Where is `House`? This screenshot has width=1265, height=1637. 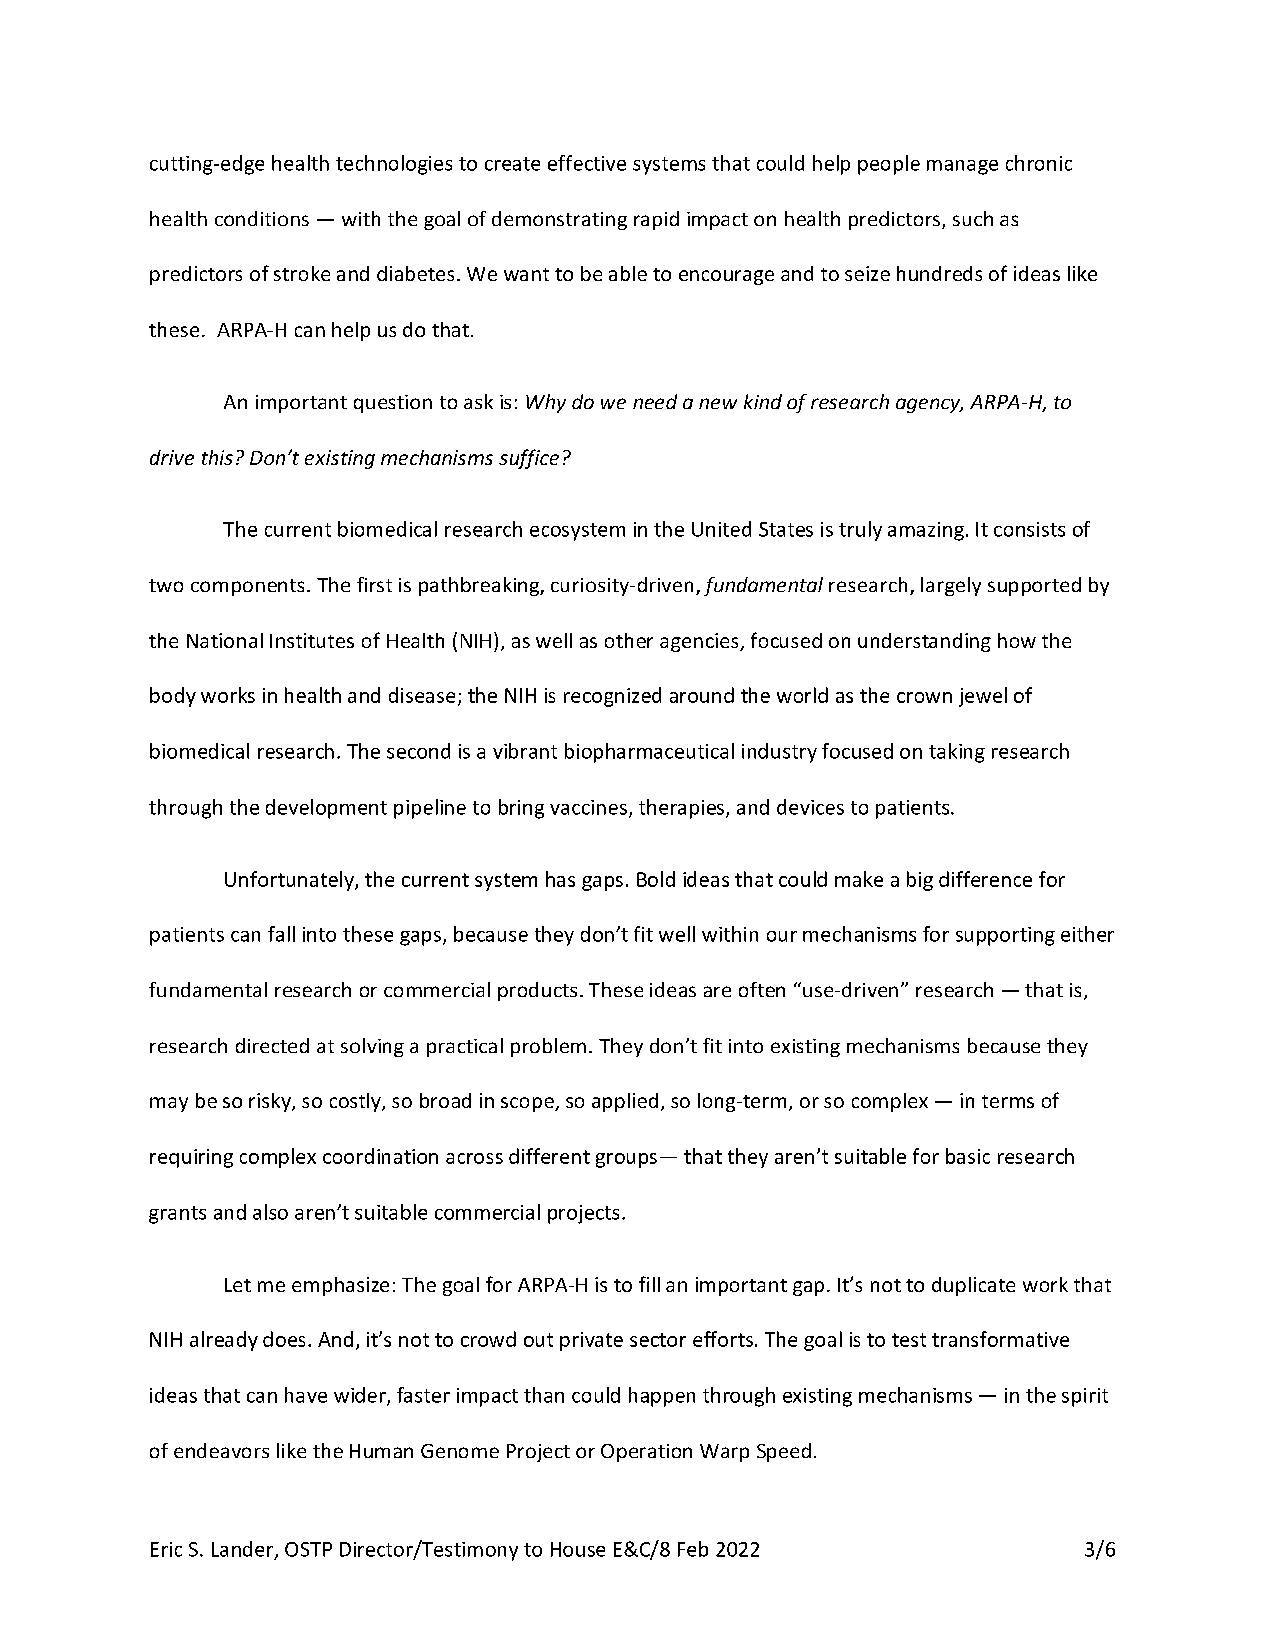
House is located at coordinates (578, 1549).
